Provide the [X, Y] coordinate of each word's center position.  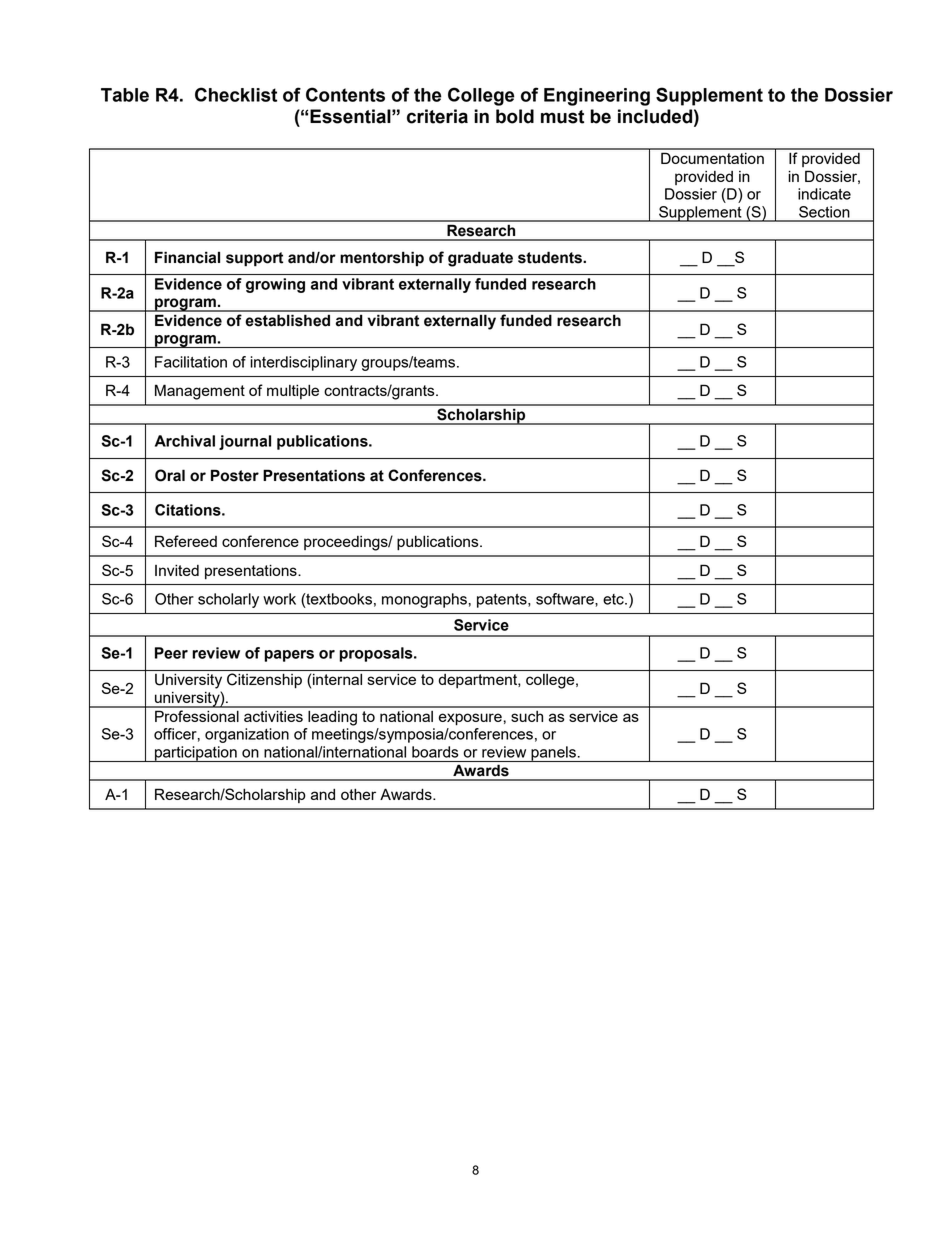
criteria [437, 116]
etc [614, 599]
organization [247, 735]
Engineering [597, 97]
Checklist [236, 94]
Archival [185, 441]
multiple [293, 391]
